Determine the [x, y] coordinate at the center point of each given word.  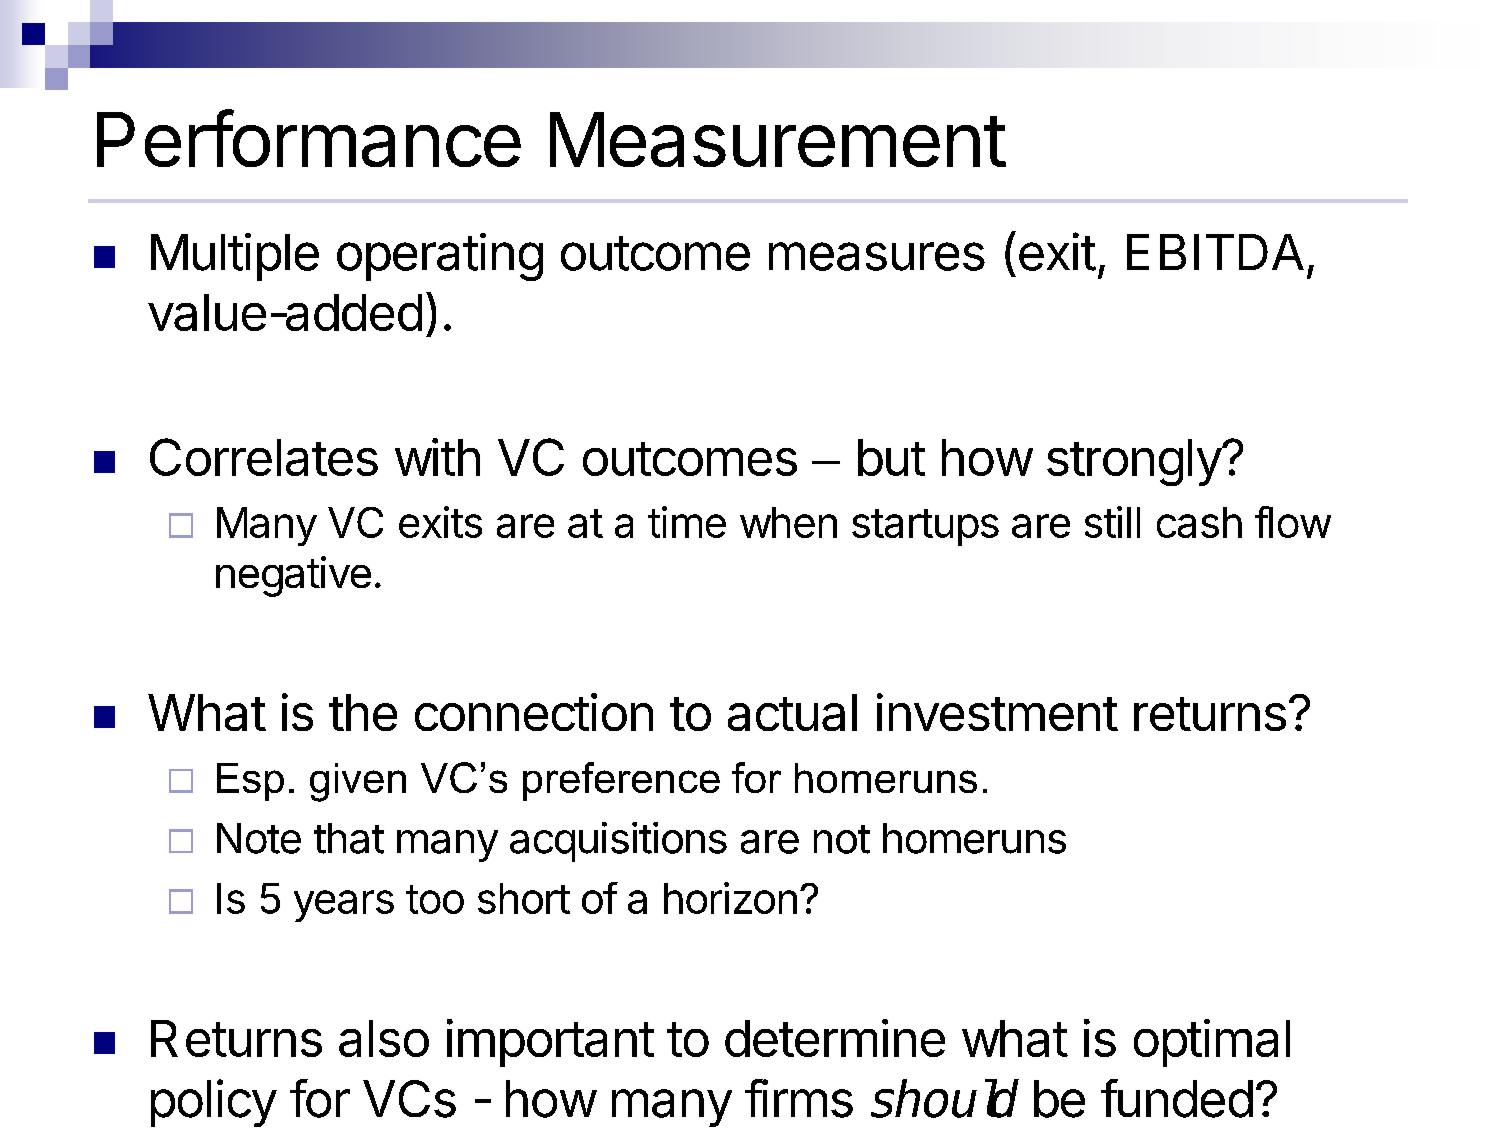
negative [293, 576]
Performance [309, 138]
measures [877, 256]
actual [792, 712]
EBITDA [1215, 252]
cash [1199, 522]
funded [1177, 1098]
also [384, 1038]
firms [799, 1098]
